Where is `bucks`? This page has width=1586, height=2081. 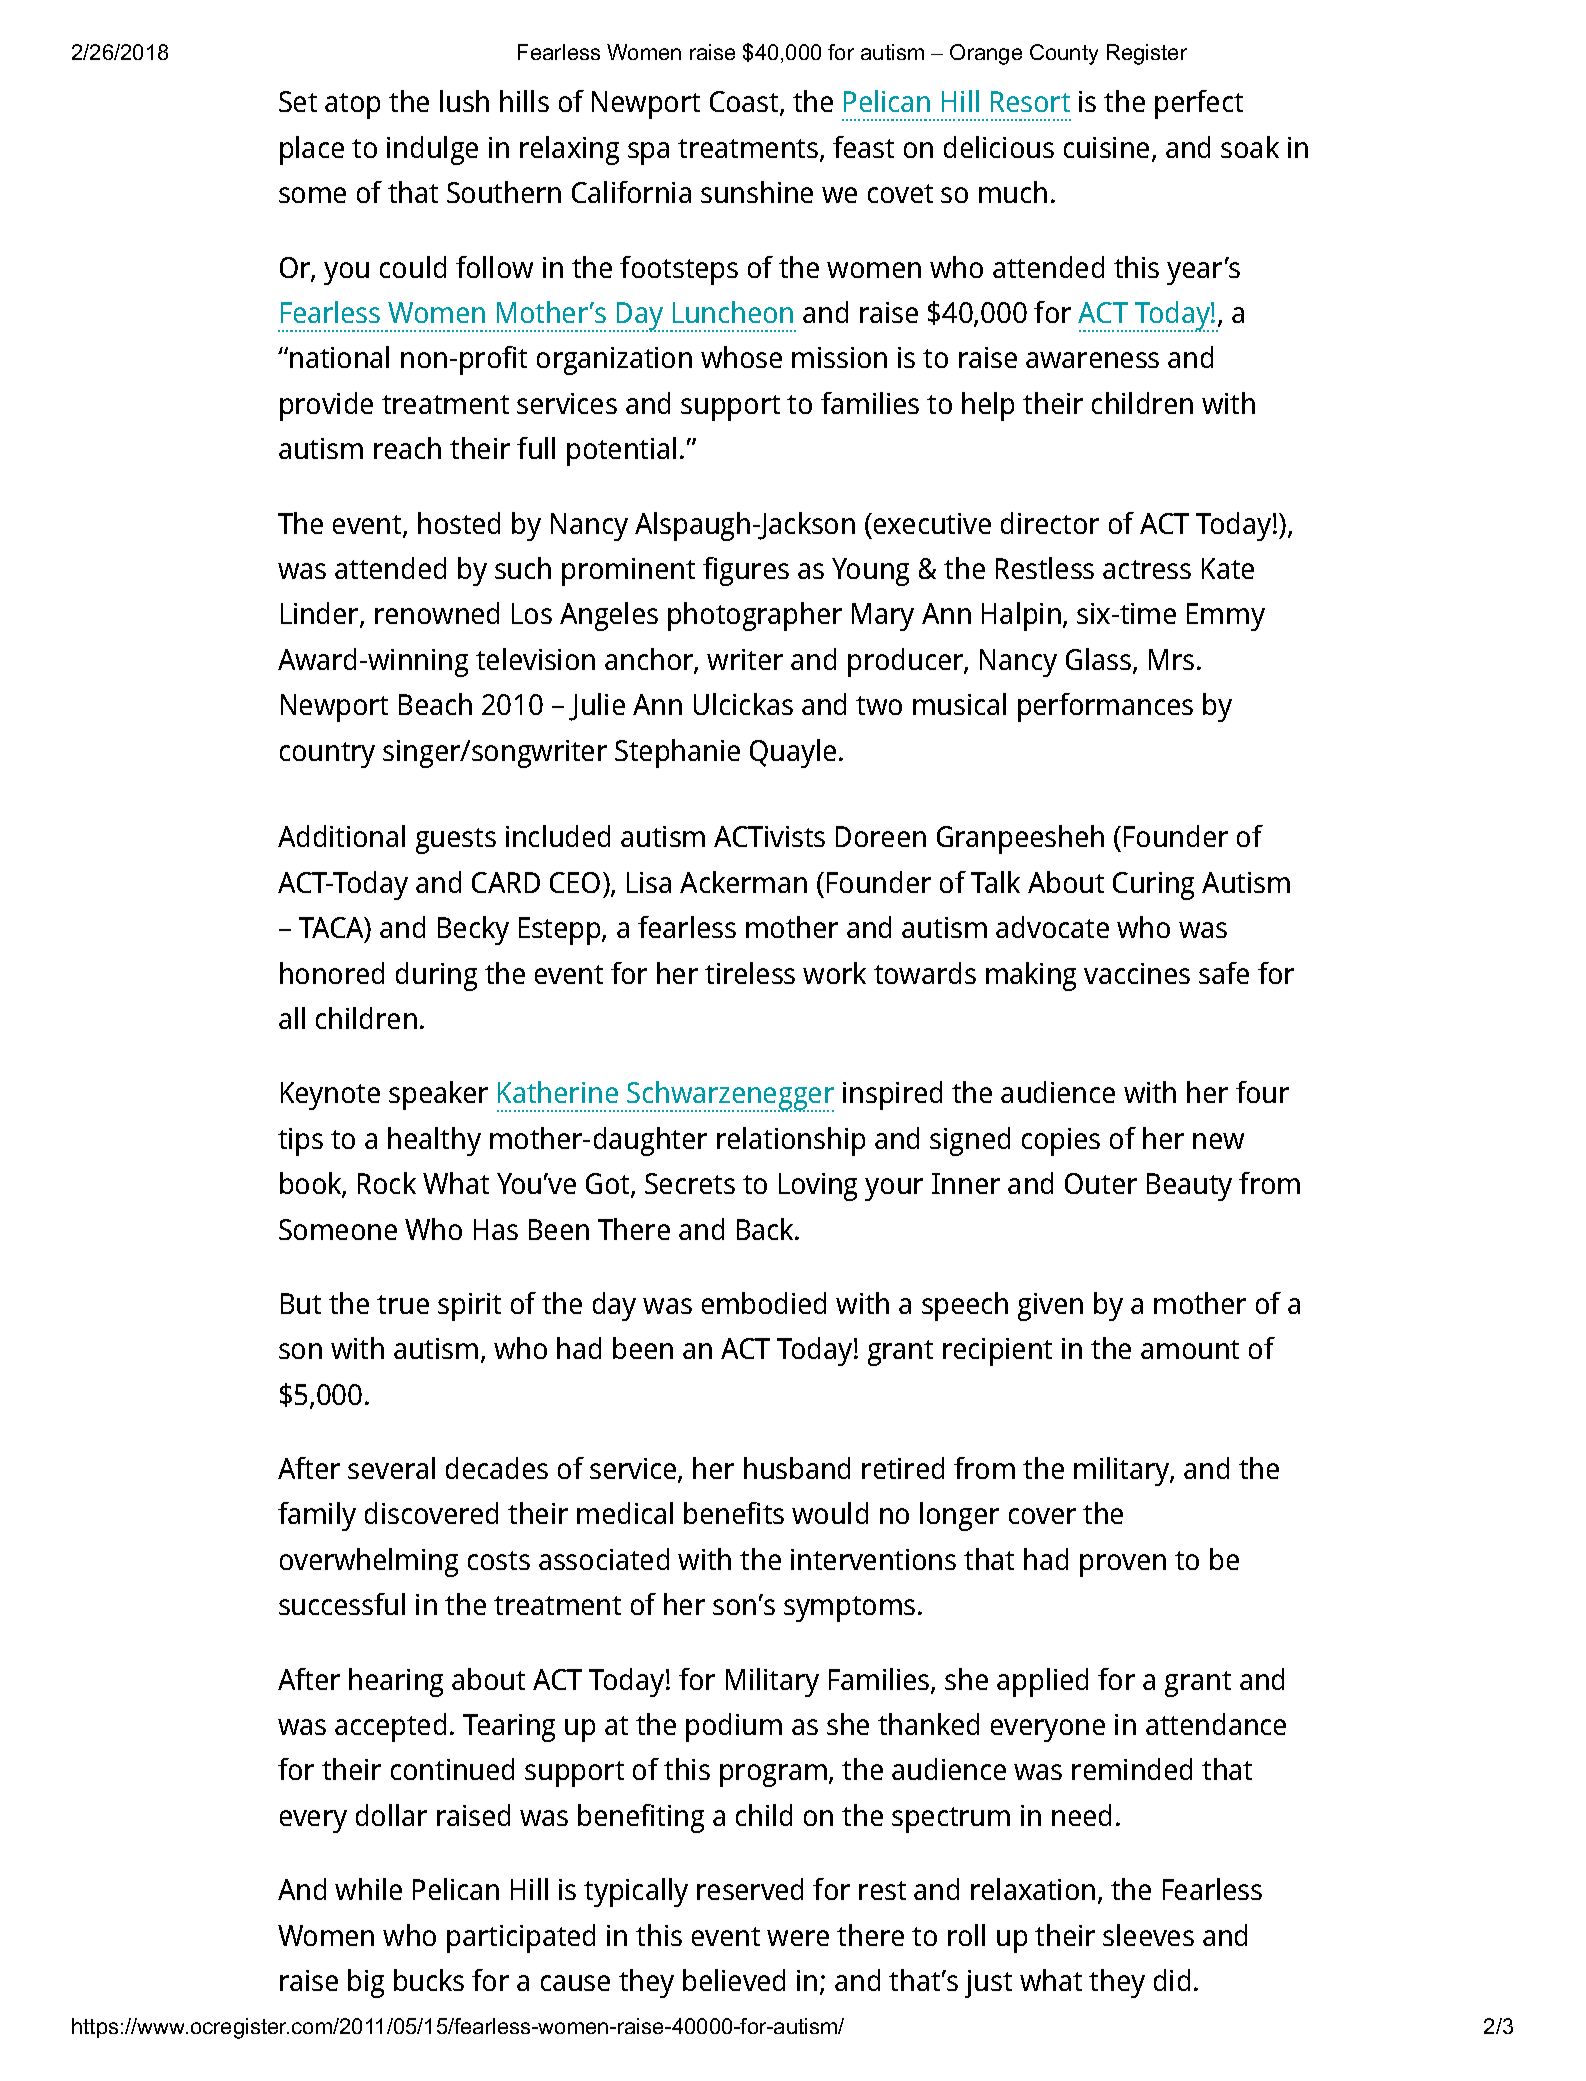
bucks is located at coordinates (429, 1980).
